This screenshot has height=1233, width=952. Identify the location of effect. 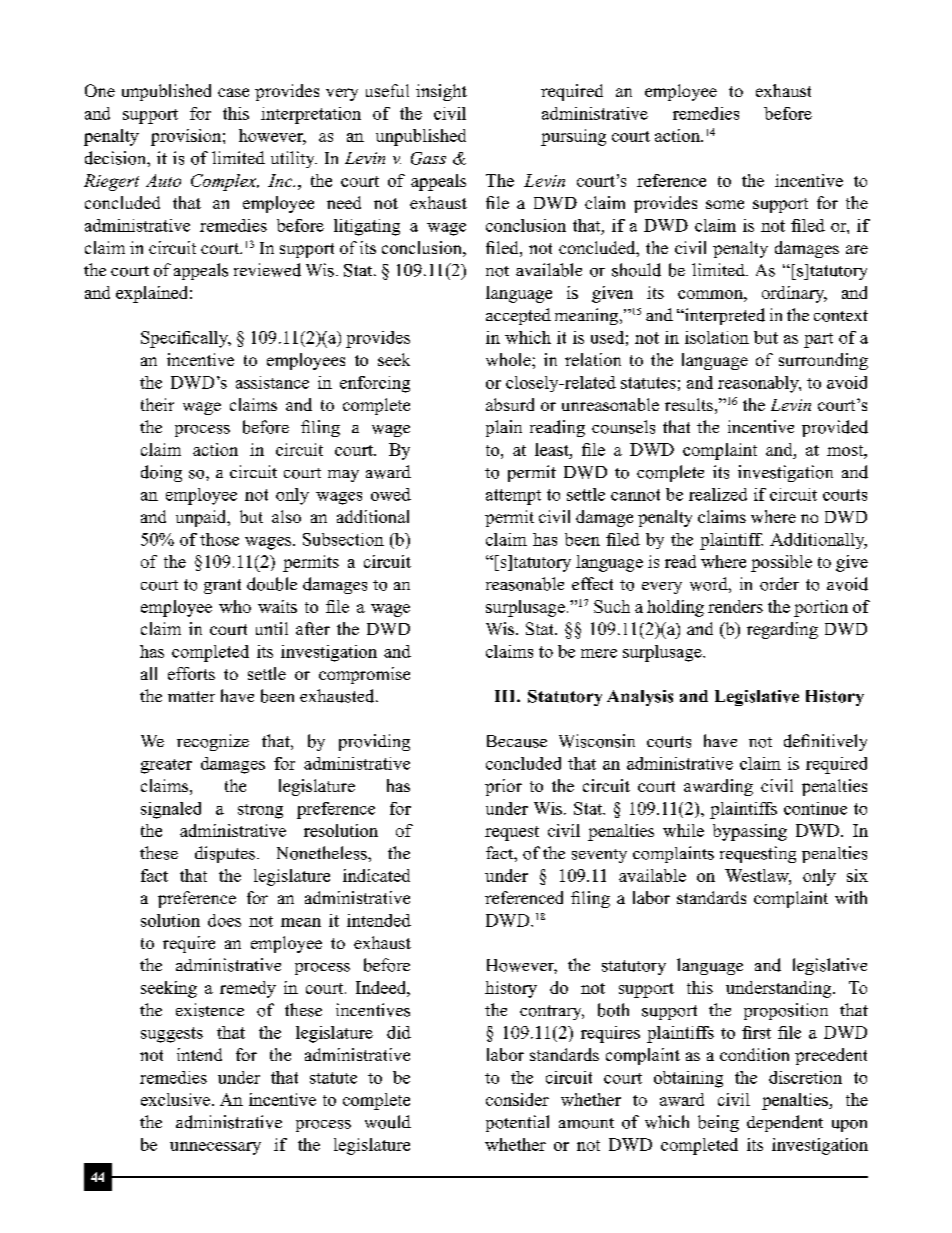
(592, 583).
